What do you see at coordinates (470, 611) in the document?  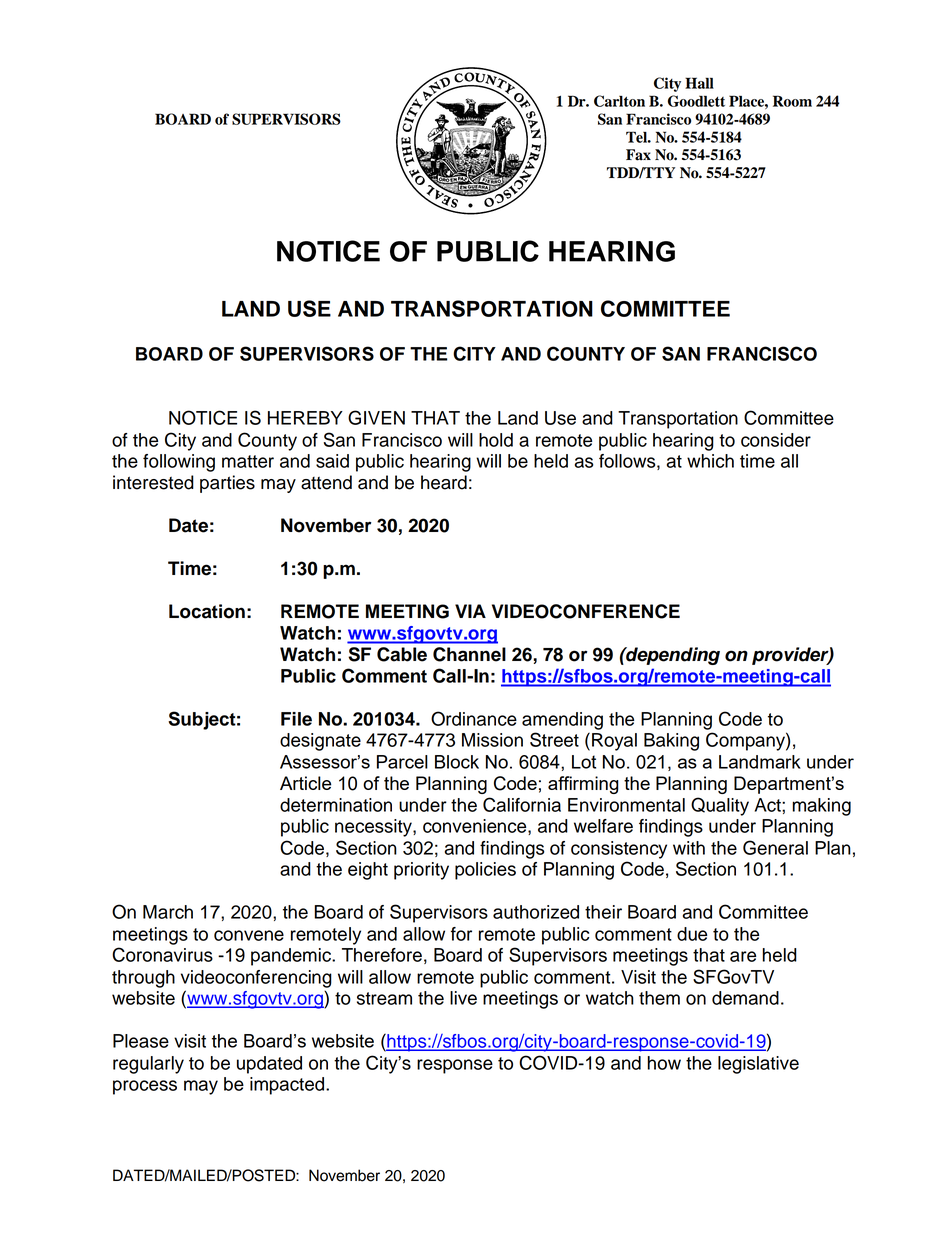 I see `VIA` at bounding box center [470, 611].
